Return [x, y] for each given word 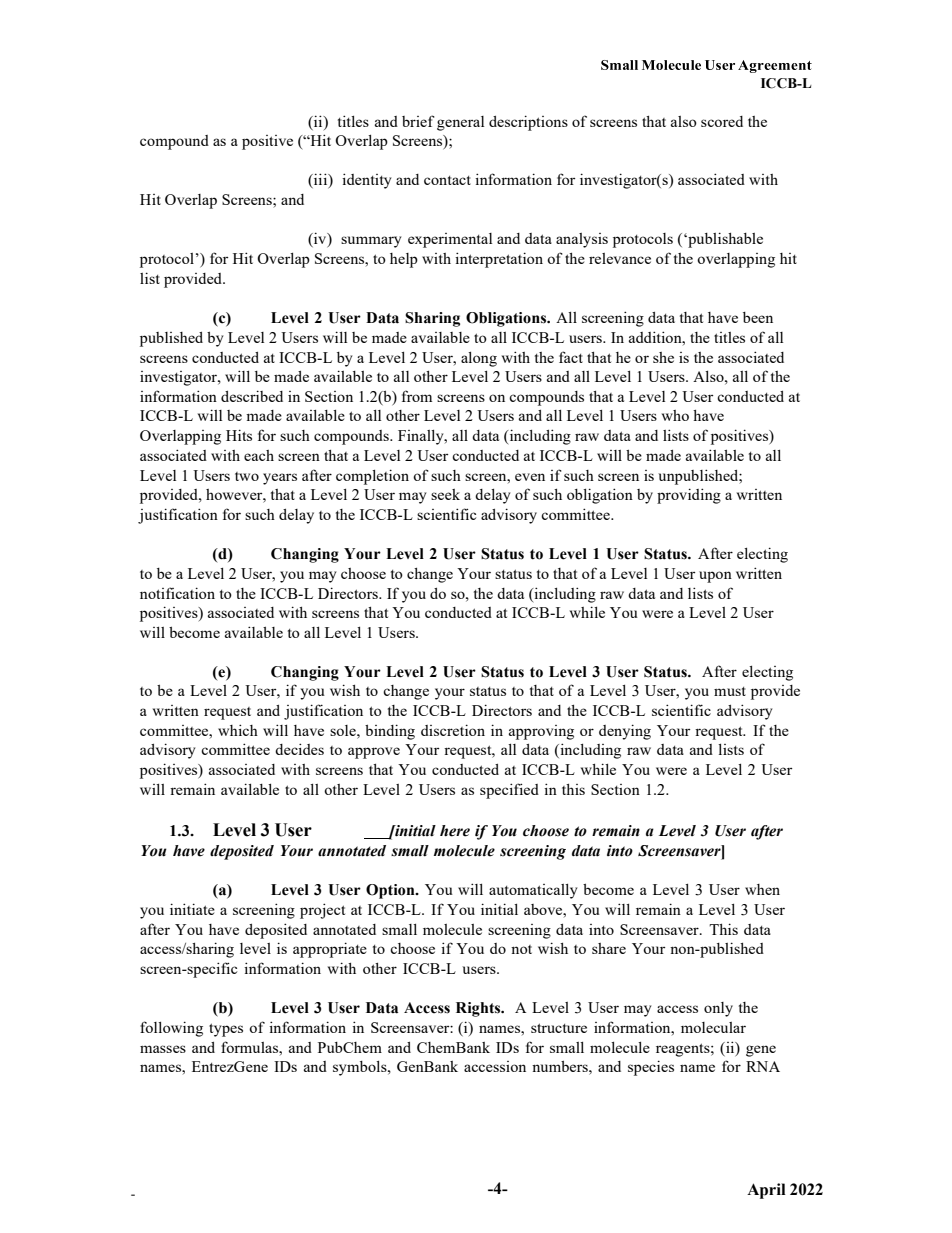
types [226, 1030]
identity [367, 181]
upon [715, 577]
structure [559, 1028]
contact [447, 180]
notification [177, 593]
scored [722, 121]
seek [445, 494]
